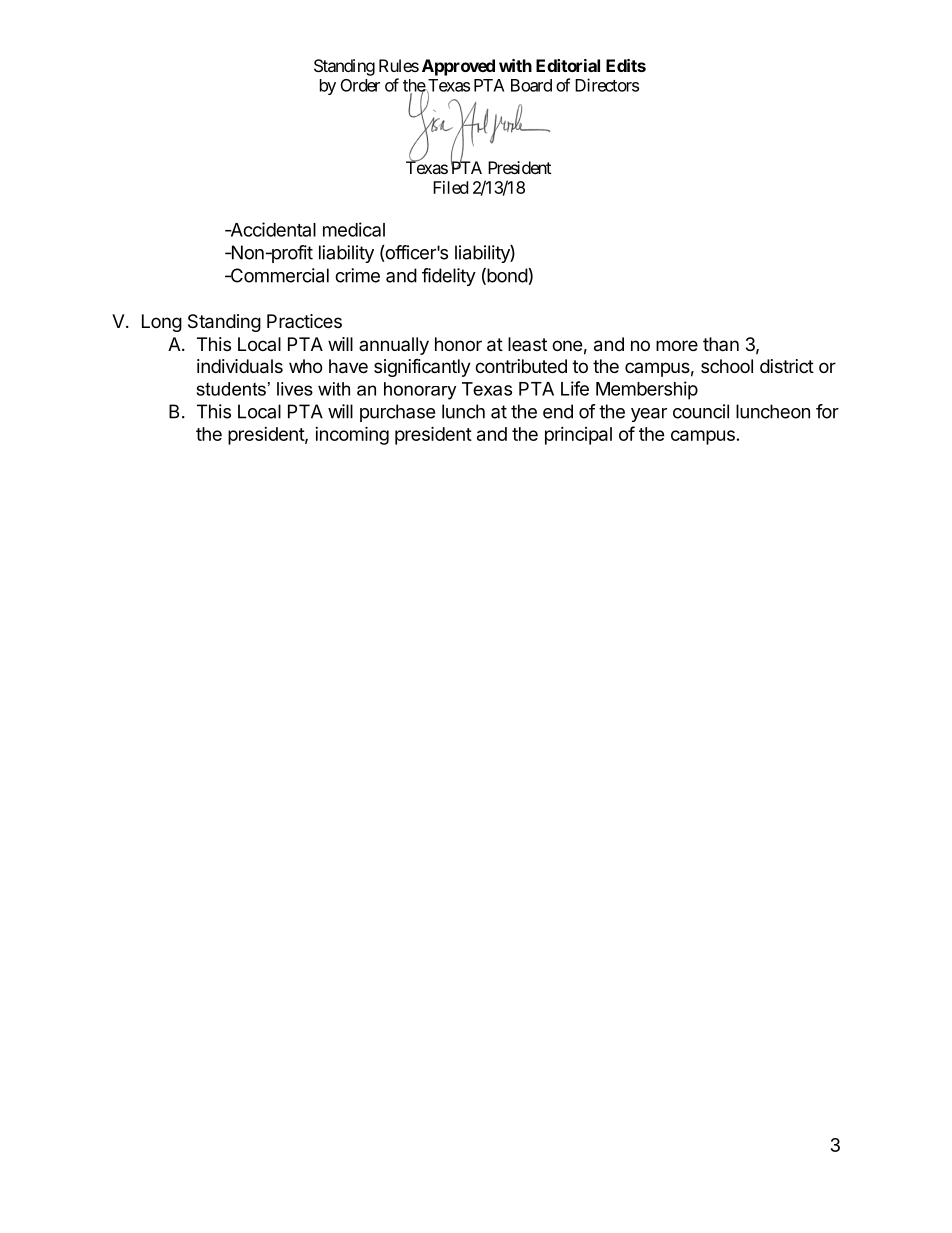 This document has height=1233, width=952. Describe the element at coordinates (360, 85) in the document. I see `Order` at that location.
